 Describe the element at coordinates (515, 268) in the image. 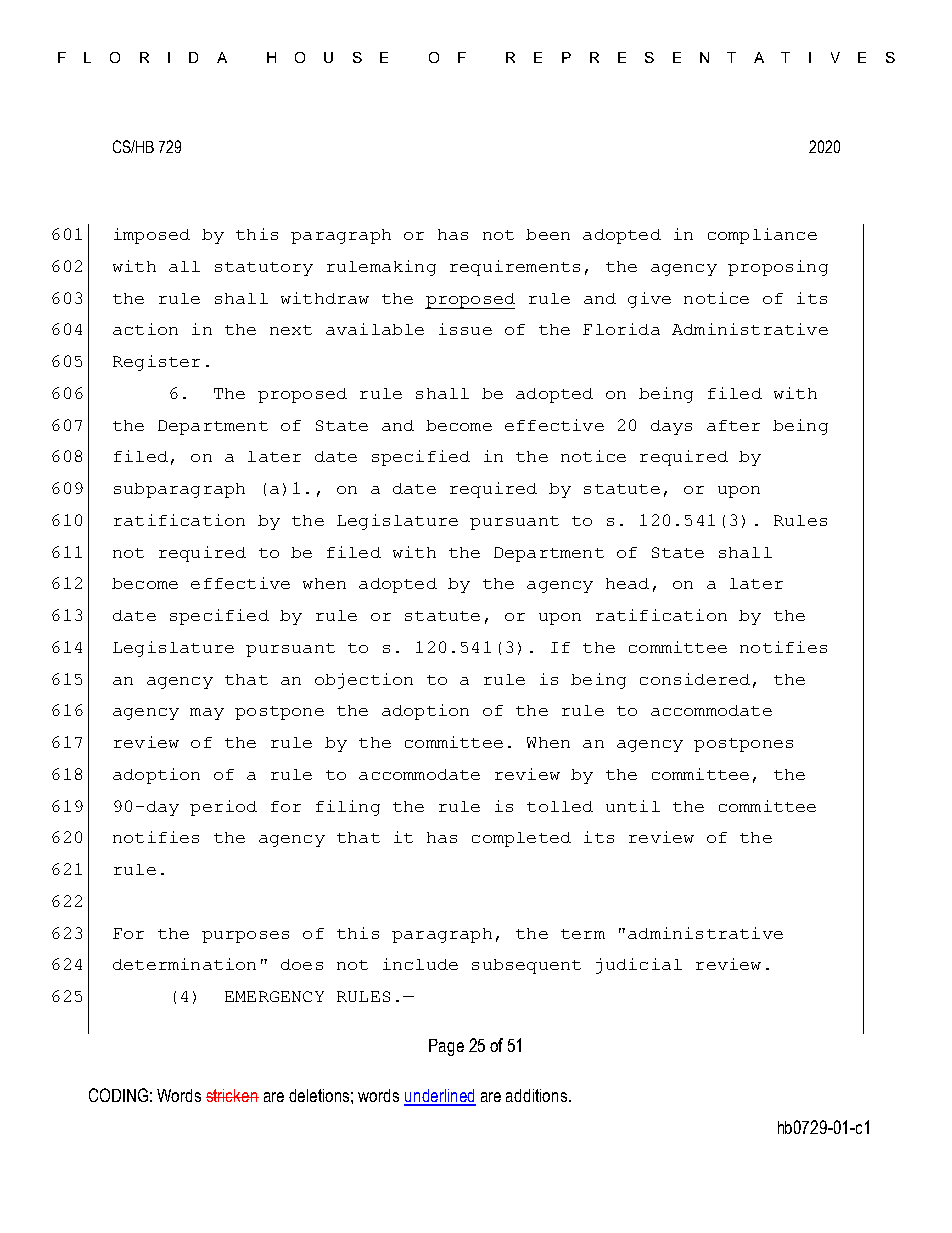

I see `requirements` at that location.
